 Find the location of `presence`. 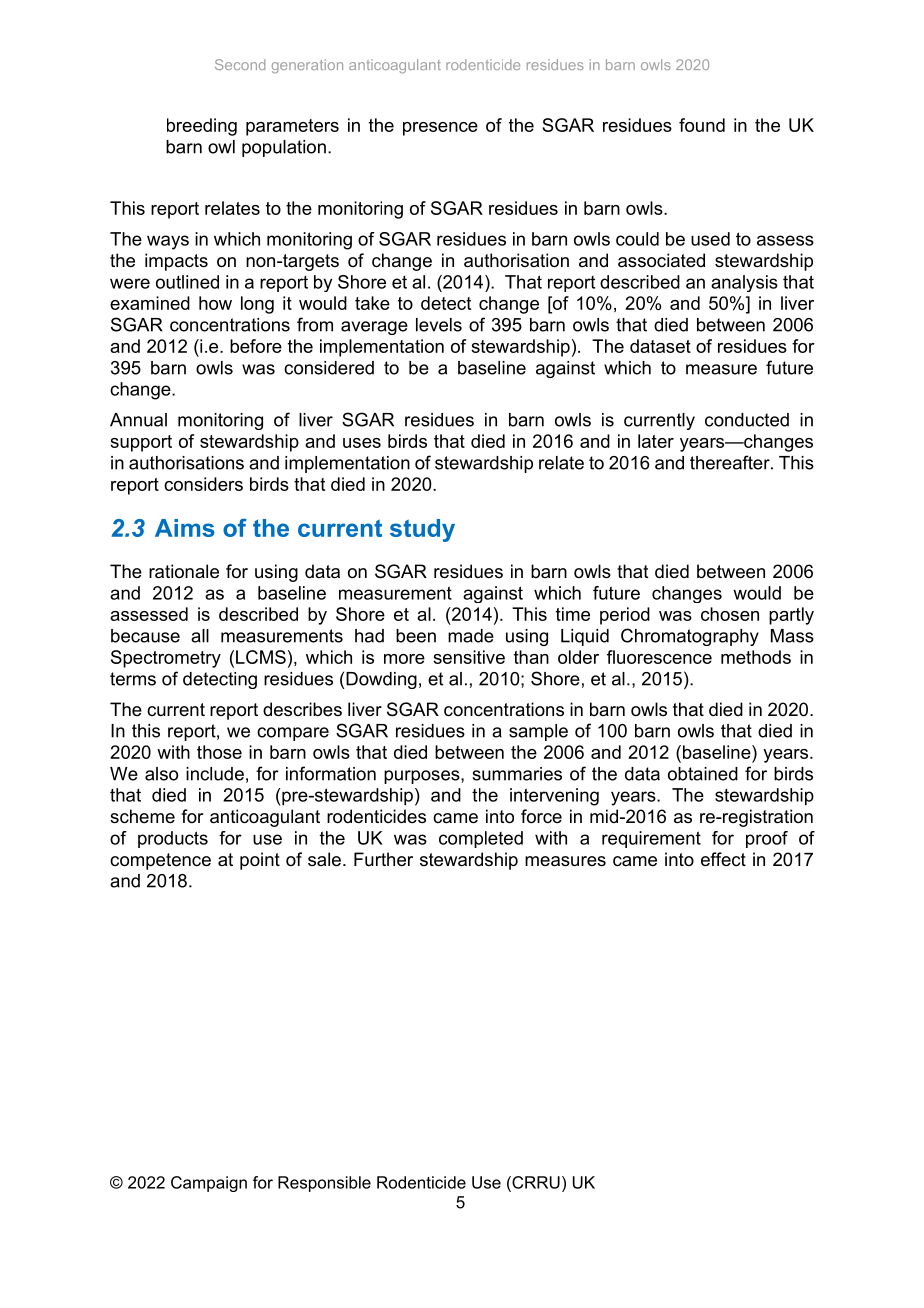

presence is located at coordinates (440, 129).
